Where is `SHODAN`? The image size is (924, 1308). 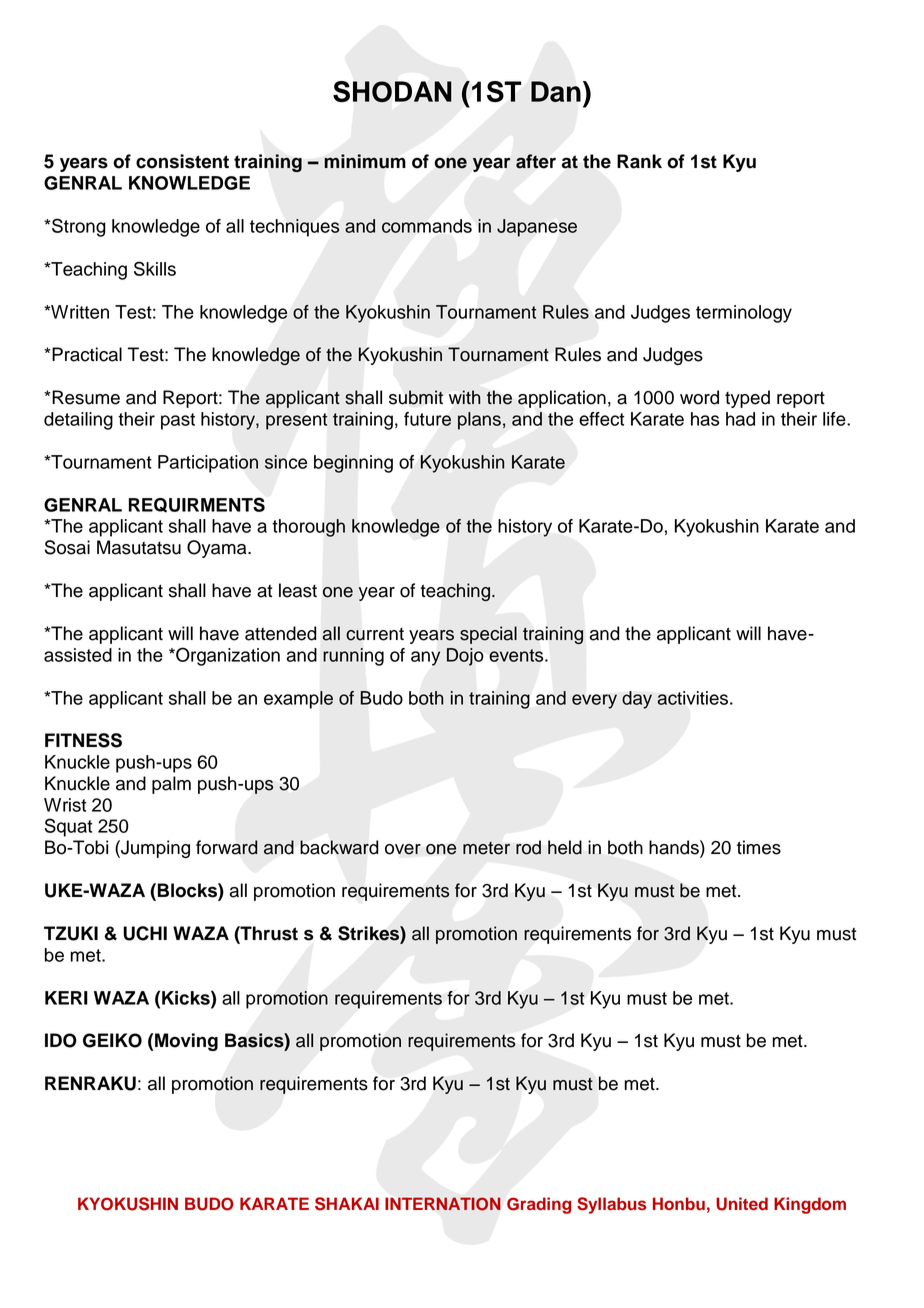
SHODAN is located at coordinates (392, 91).
